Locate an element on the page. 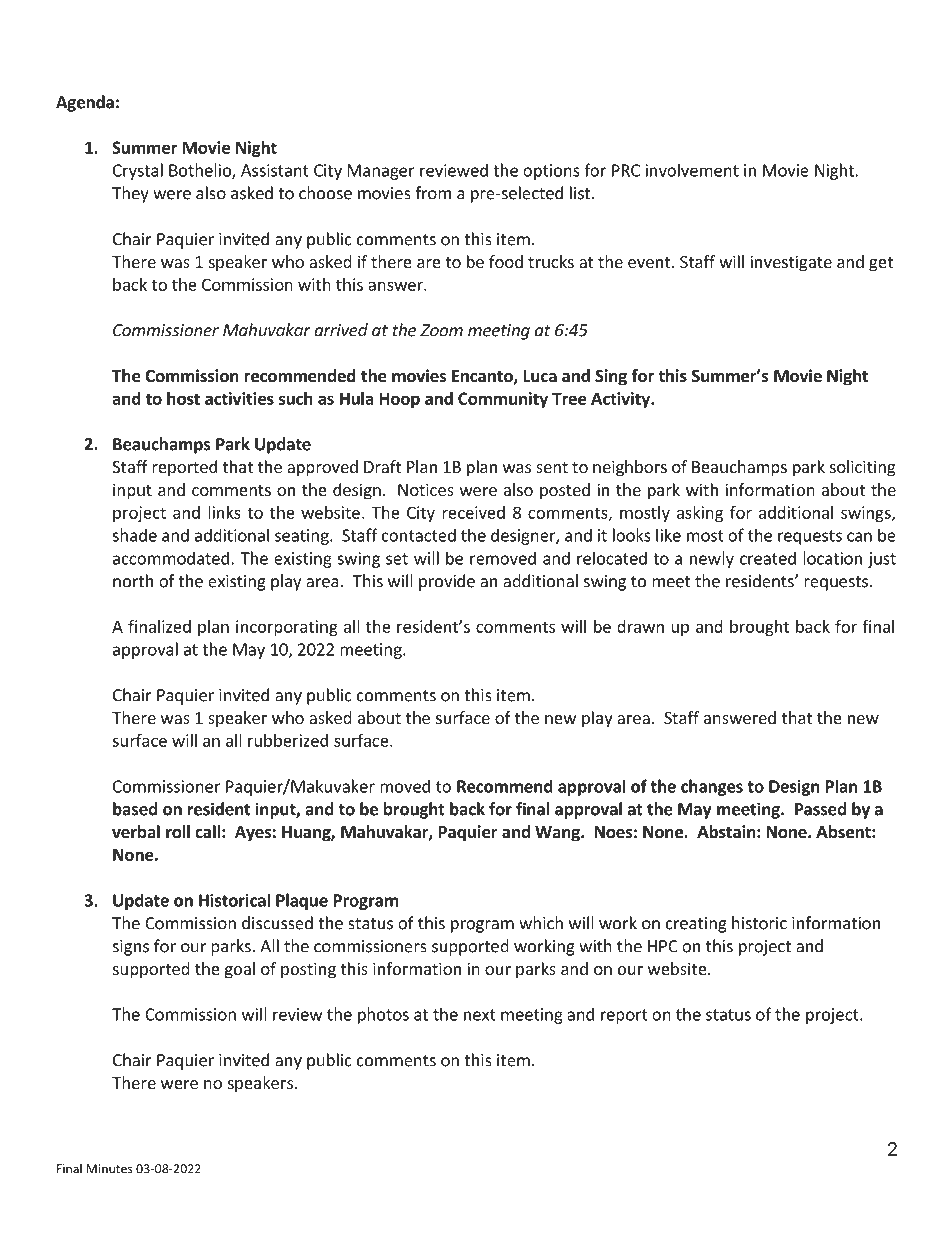  Community is located at coordinates (503, 400).
